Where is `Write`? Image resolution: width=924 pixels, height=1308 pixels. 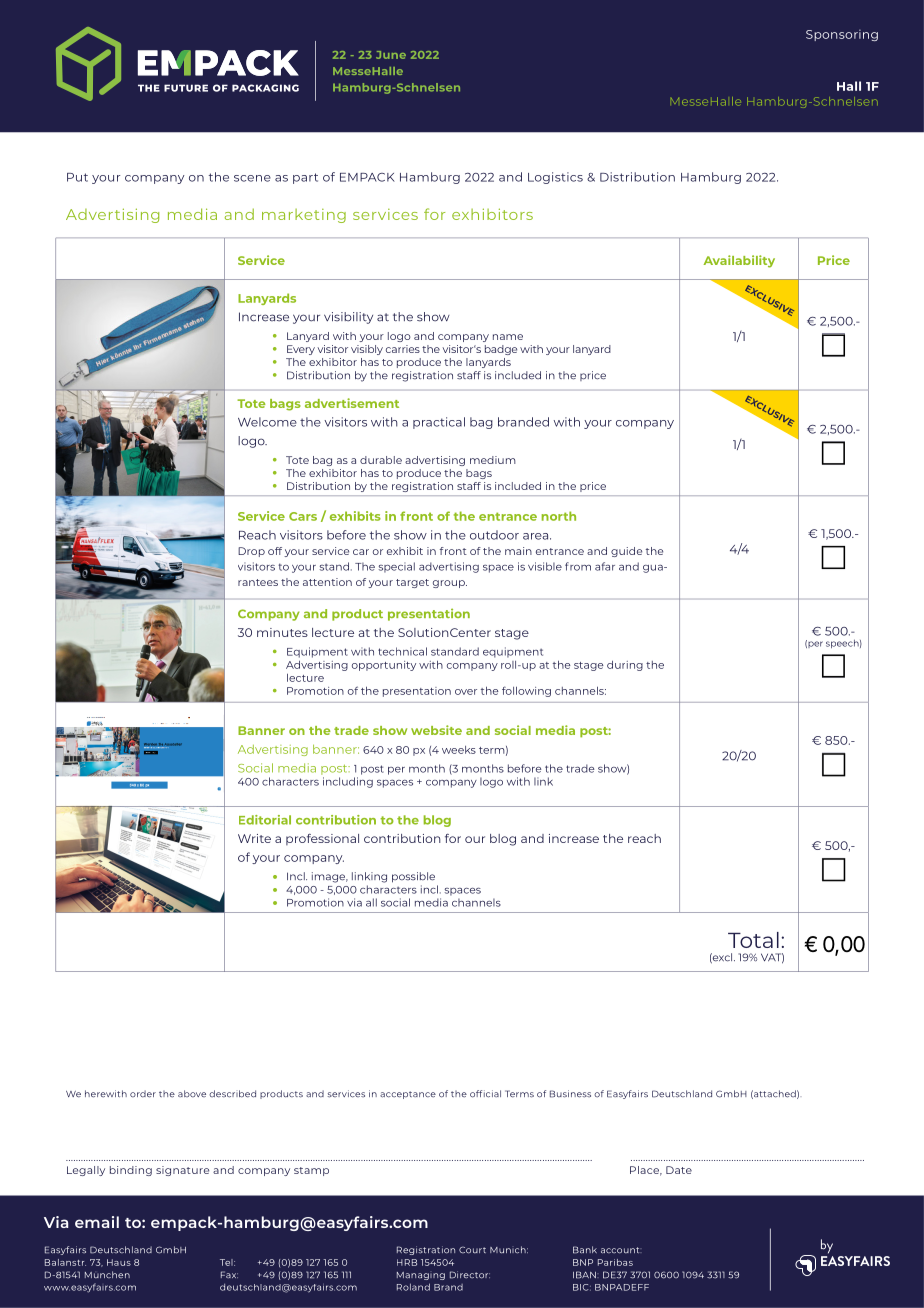
Write is located at coordinates (254, 838).
